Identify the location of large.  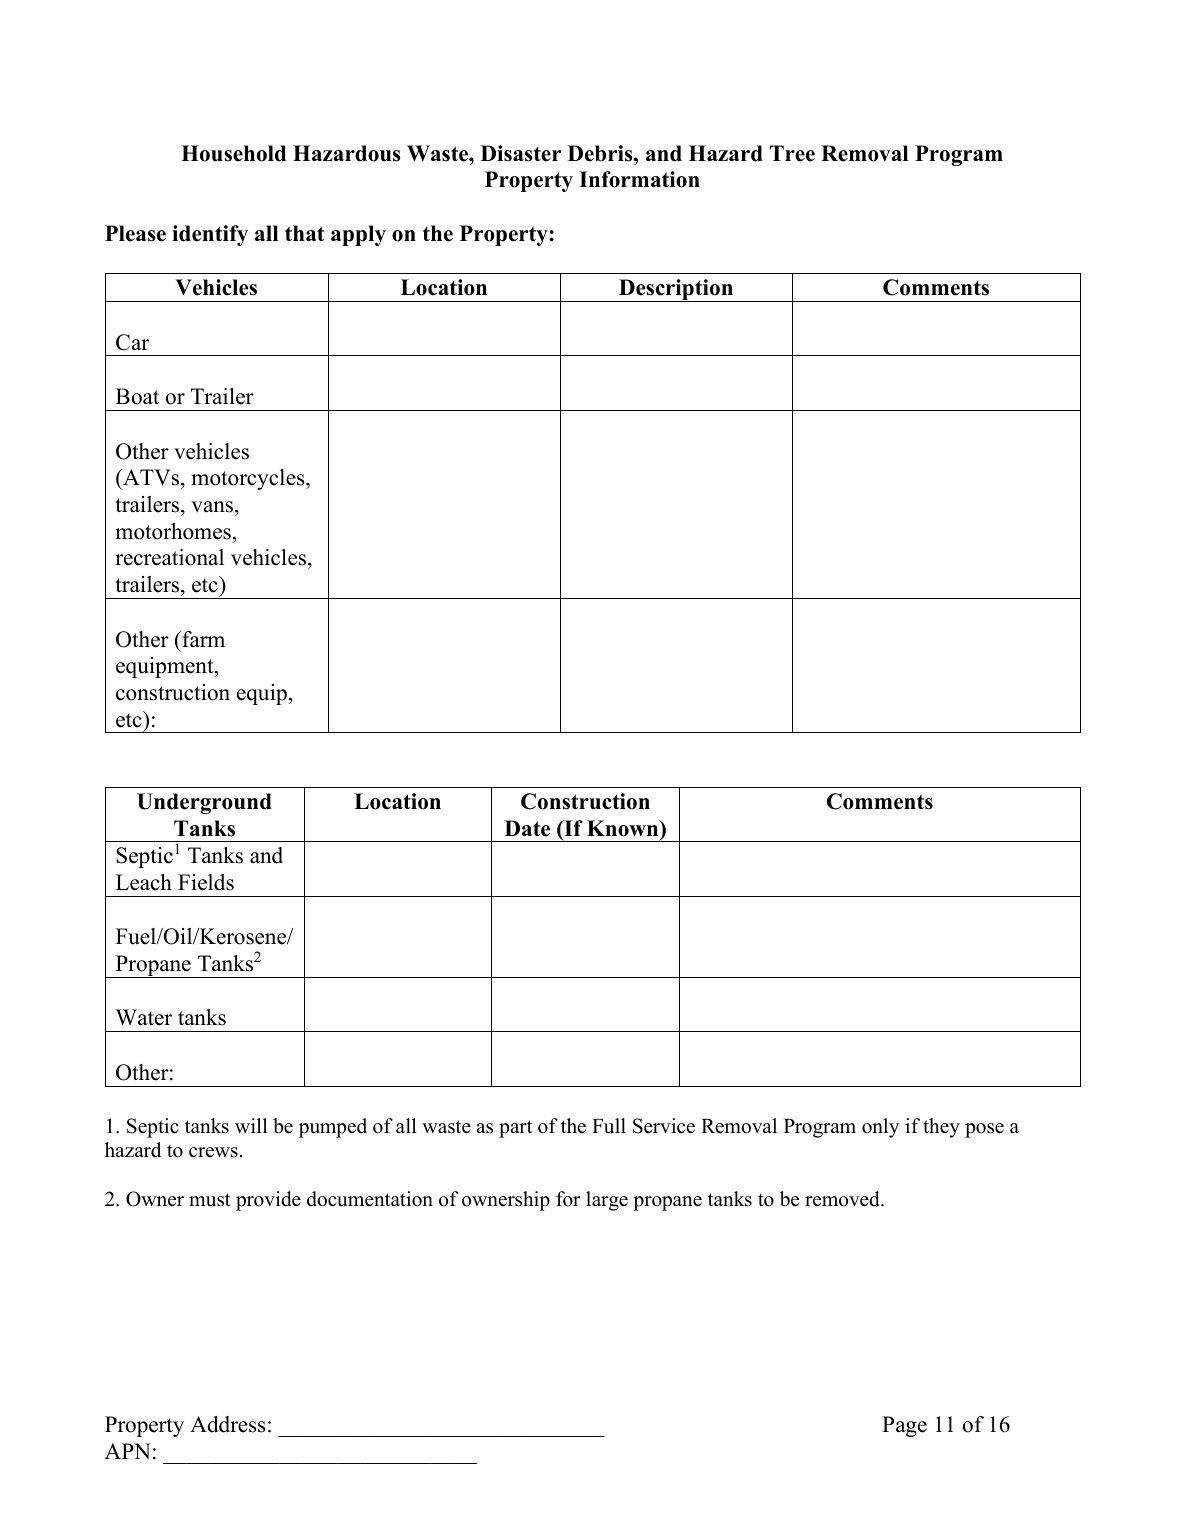
(607, 1201).
